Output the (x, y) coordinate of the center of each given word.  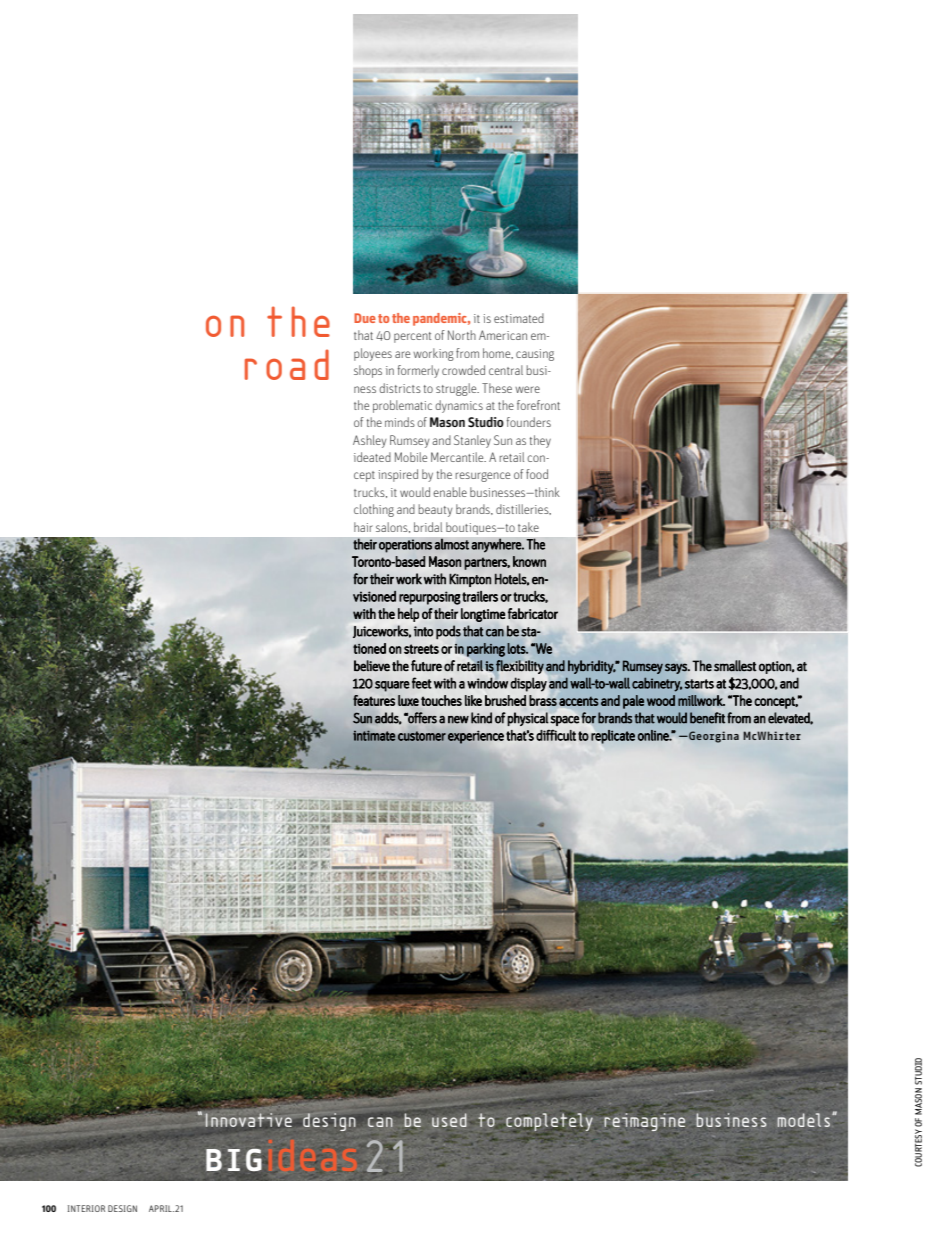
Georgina (713, 737)
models (805, 1120)
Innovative (248, 1120)
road (287, 364)
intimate (374, 735)
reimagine (644, 1122)
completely (549, 1122)
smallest (735, 666)
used (449, 1120)
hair (363, 527)
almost (451, 544)
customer (422, 736)
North (462, 335)
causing (535, 355)
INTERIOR (86, 1208)
